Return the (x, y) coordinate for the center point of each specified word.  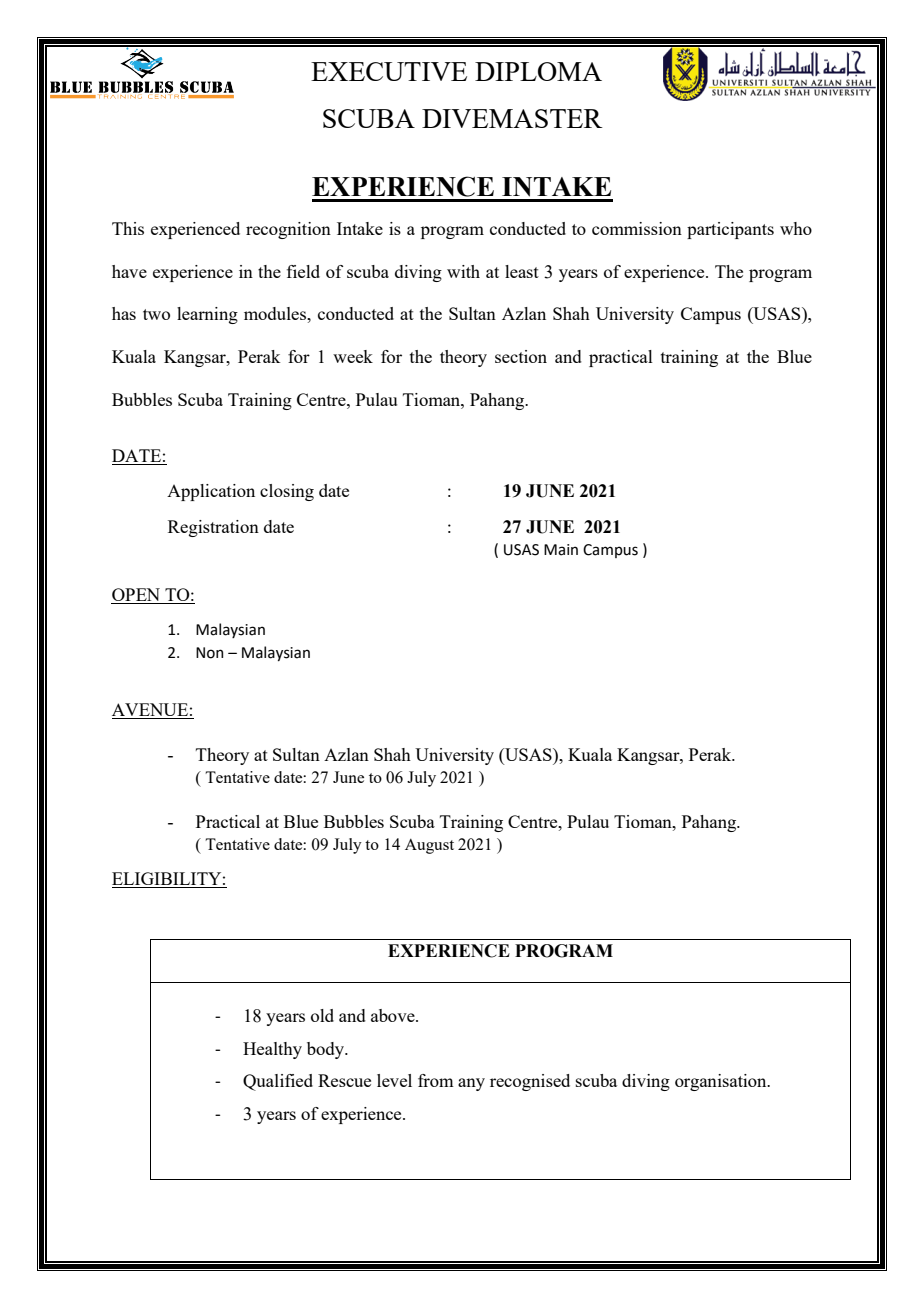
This (128, 228)
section (521, 356)
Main (561, 550)
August (429, 846)
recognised (530, 1082)
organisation (722, 1082)
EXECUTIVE (389, 71)
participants (730, 230)
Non (209, 653)
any (471, 1084)
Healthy (272, 1050)
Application (211, 492)
